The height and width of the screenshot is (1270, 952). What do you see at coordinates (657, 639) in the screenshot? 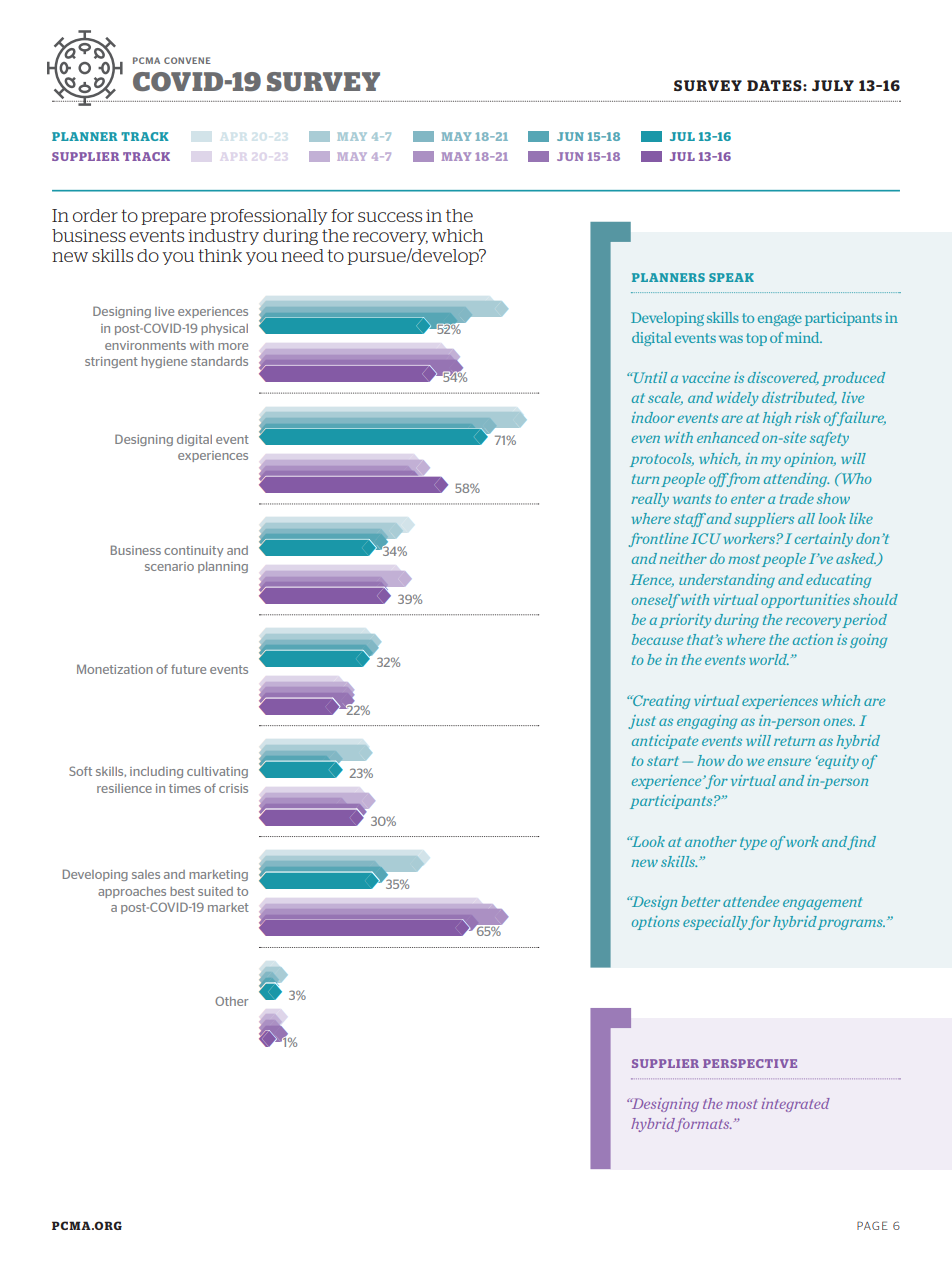
I see `because` at bounding box center [657, 639].
